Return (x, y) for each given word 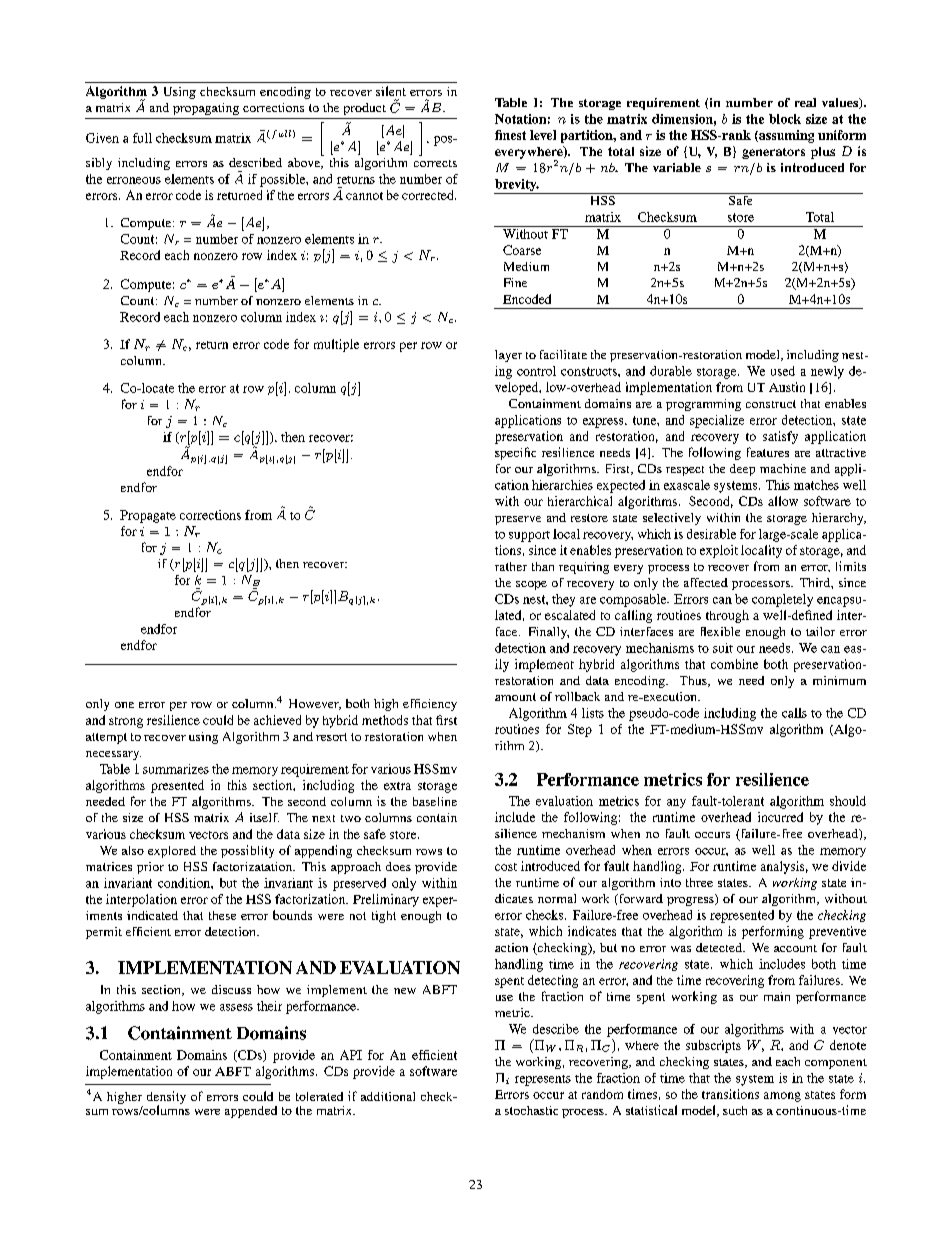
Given (102, 138)
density (166, 1099)
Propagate (148, 516)
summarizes (176, 769)
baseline (435, 801)
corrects (435, 163)
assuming (785, 136)
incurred (780, 817)
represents (543, 1080)
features (768, 452)
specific (515, 453)
